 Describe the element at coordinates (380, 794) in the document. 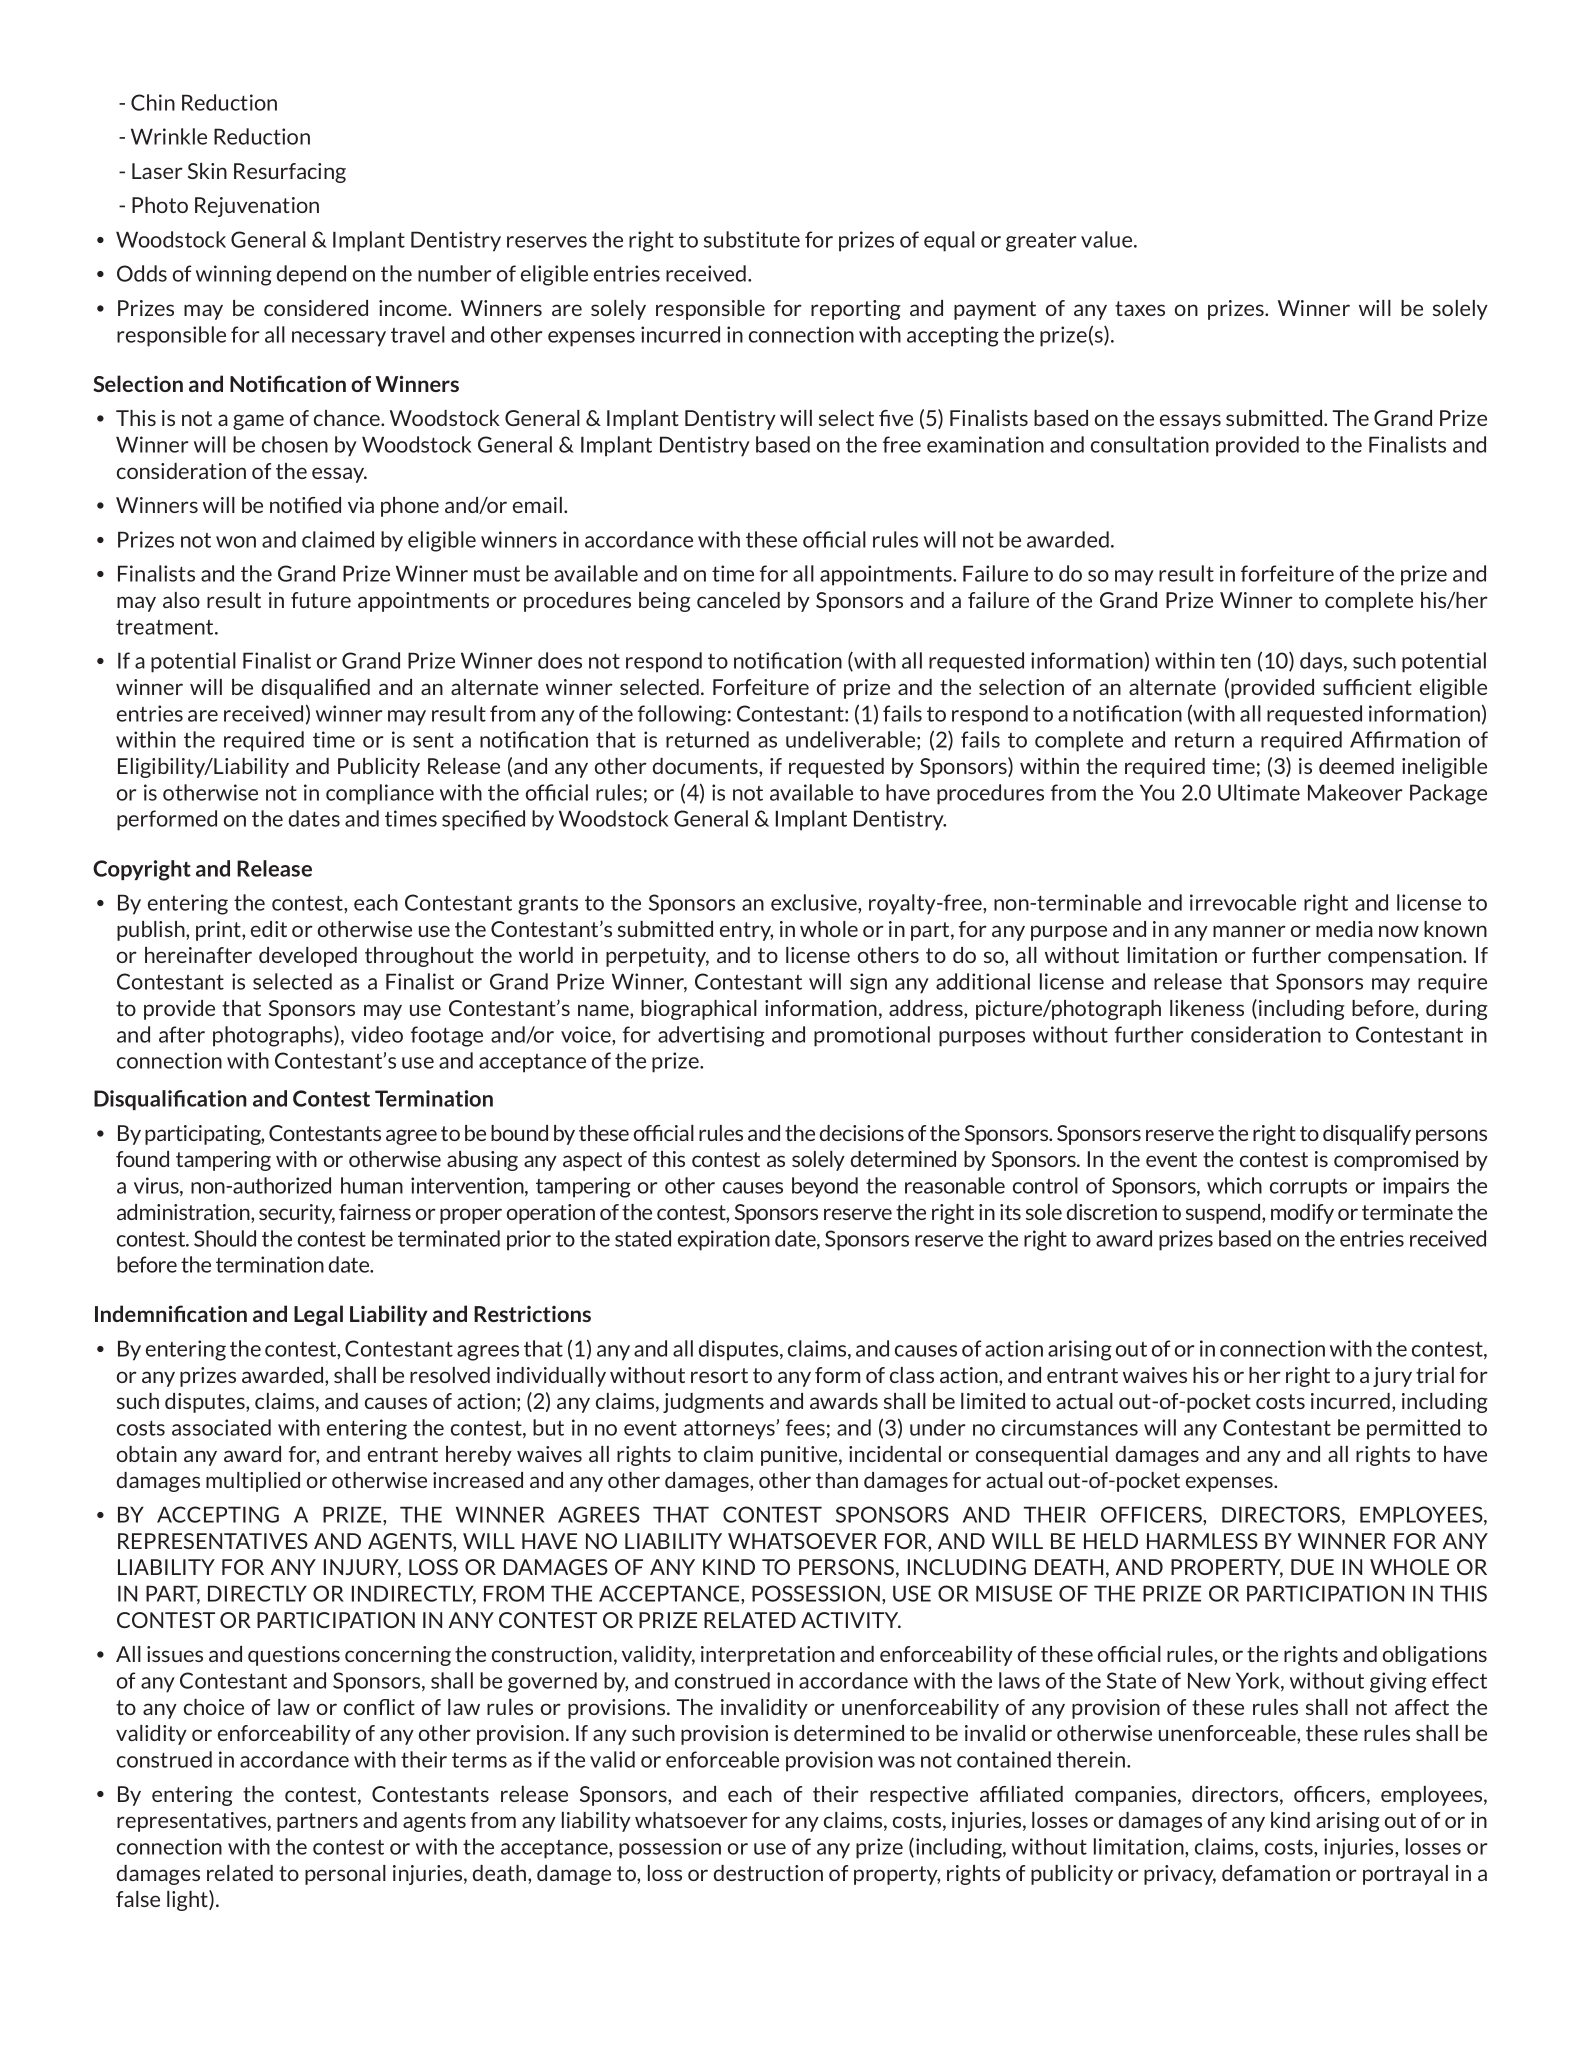

I see `compliance` at that location.
